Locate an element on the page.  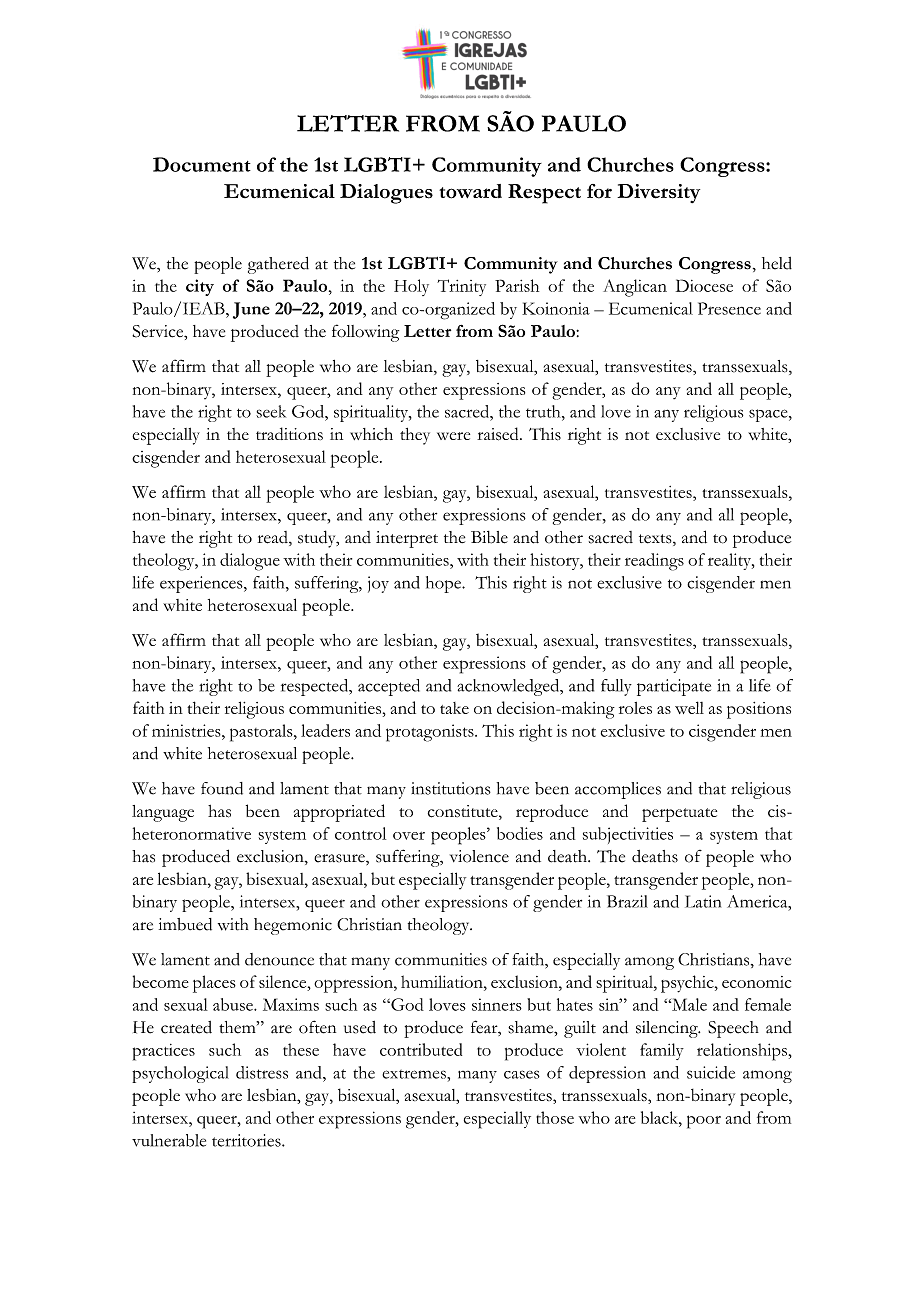
toward is located at coordinates (470, 191).
